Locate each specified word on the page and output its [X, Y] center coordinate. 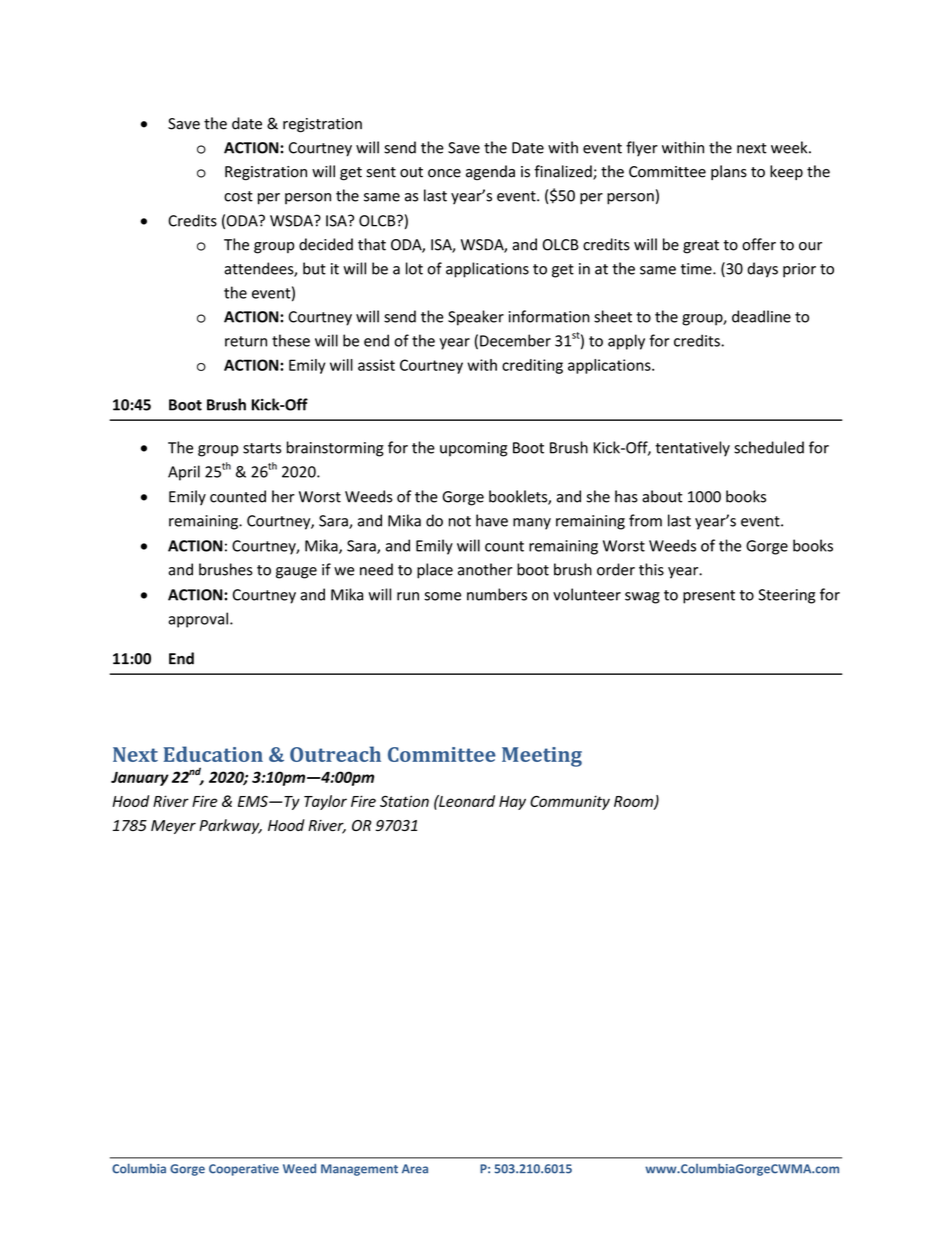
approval [198, 620]
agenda [490, 173]
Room [634, 802]
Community [570, 802]
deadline [761, 316]
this [651, 569]
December [515, 340]
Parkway [230, 826]
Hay [512, 803]
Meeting [542, 757]
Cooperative [244, 1170]
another [485, 569]
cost [238, 196]
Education [213, 754]
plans [729, 172]
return [246, 341]
